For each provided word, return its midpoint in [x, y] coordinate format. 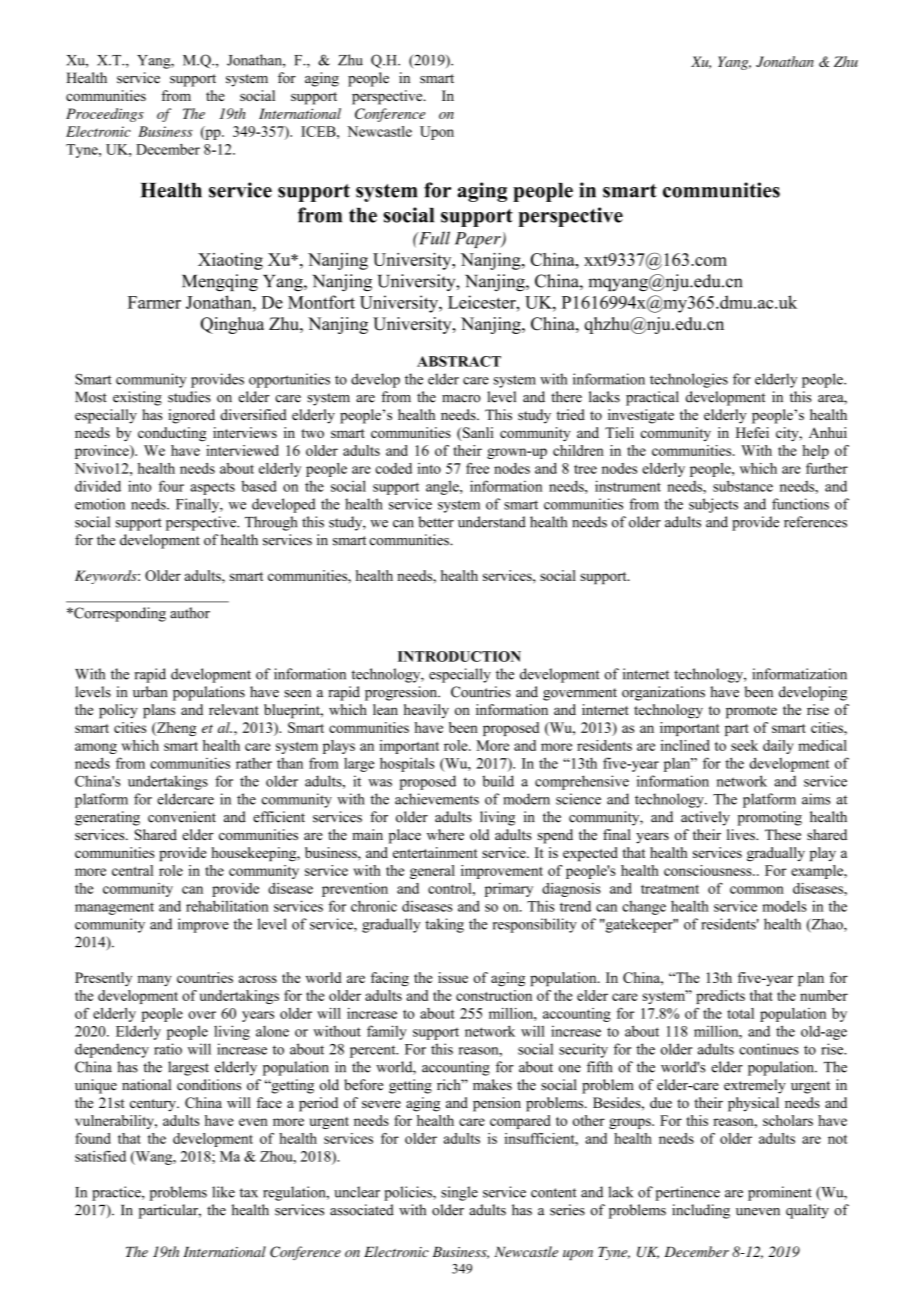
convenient [182, 817]
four [171, 486]
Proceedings [105, 115]
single [459, 1193]
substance [743, 486]
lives [742, 834]
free [477, 468]
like [223, 1192]
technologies [689, 380]
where [445, 834]
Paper [479, 240]
